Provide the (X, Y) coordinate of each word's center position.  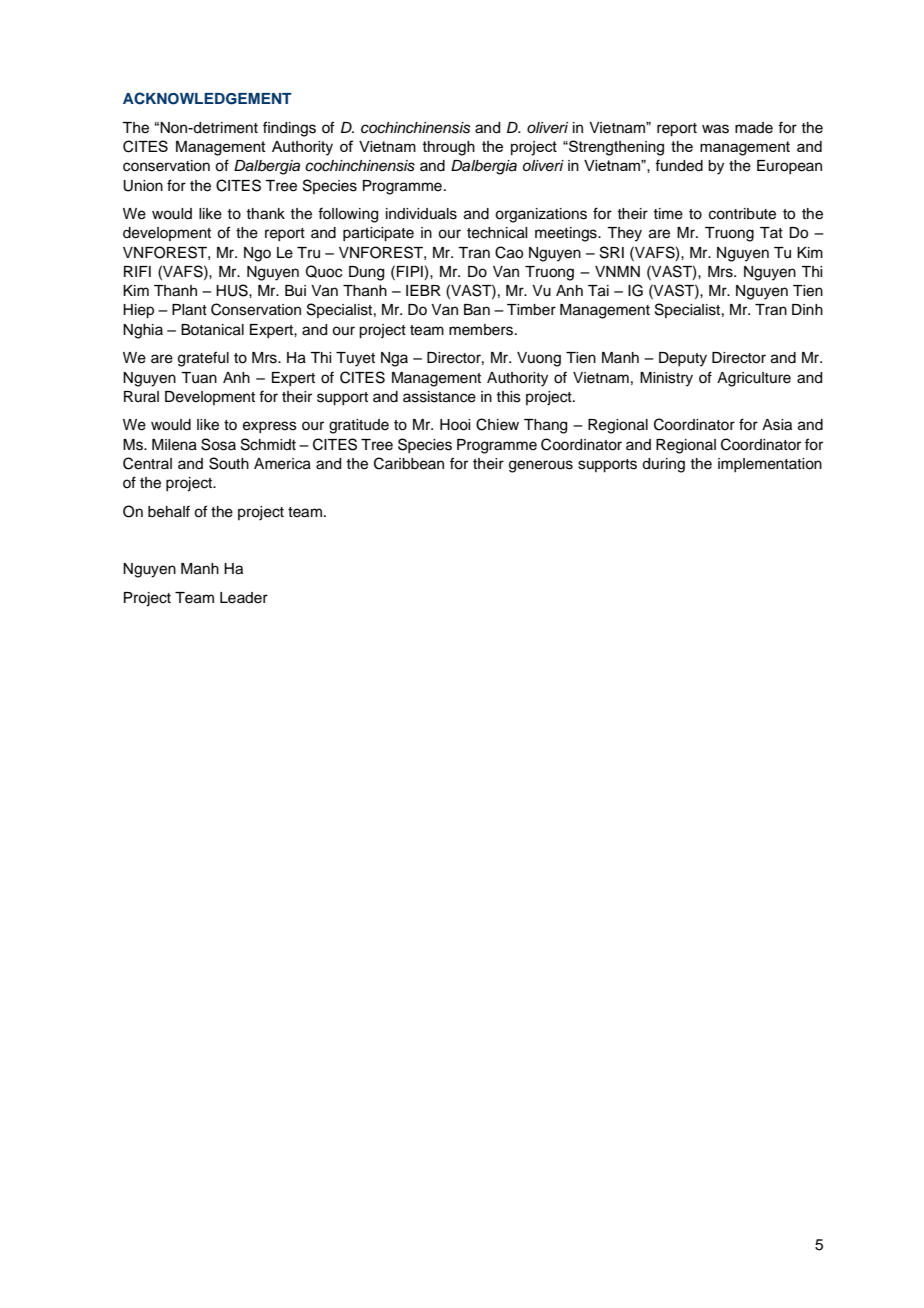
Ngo (257, 254)
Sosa (218, 444)
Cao (509, 252)
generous (541, 466)
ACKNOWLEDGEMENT (207, 98)
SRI (612, 252)
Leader (244, 598)
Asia (777, 425)
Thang (545, 426)
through (449, 148)
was (715, 129)
